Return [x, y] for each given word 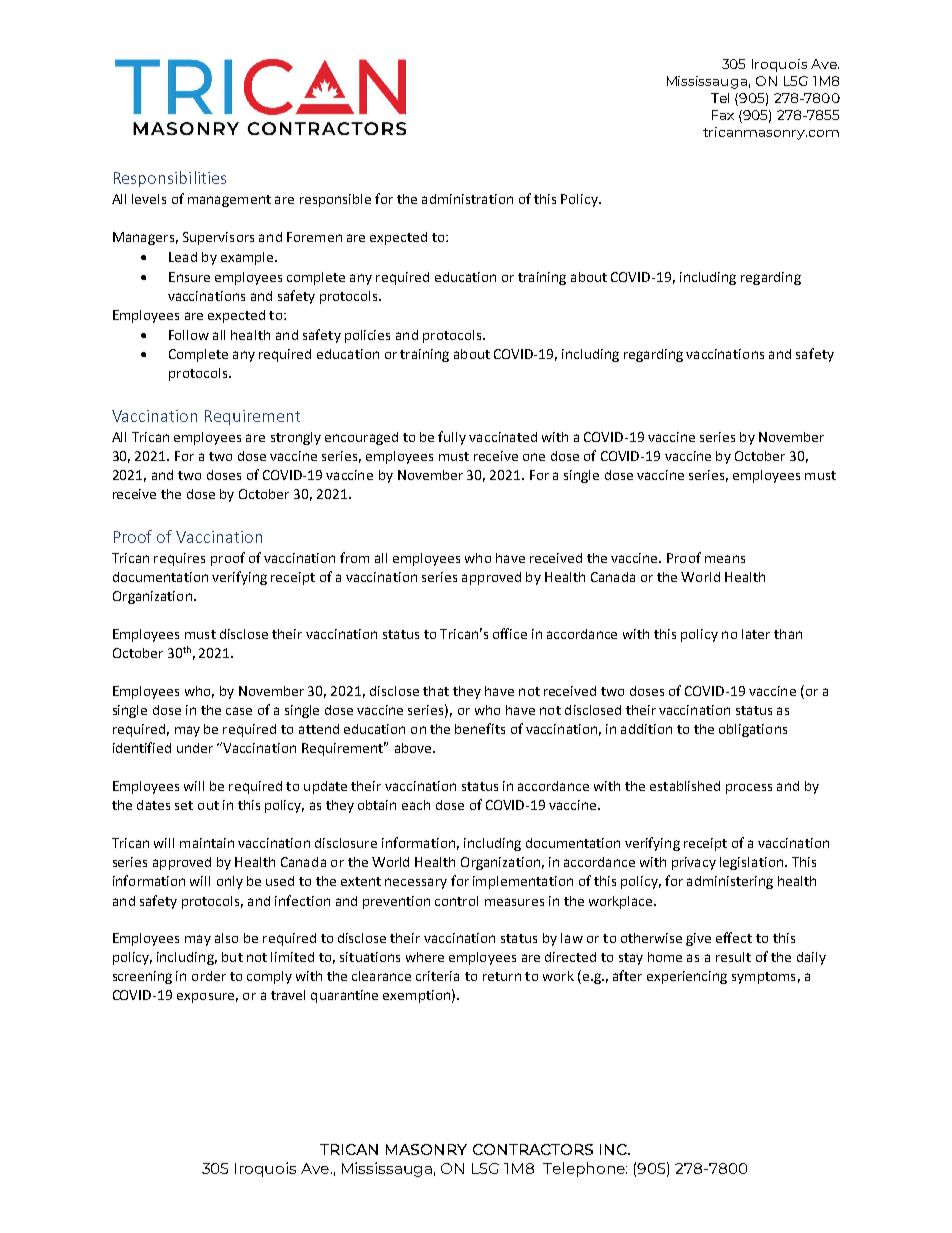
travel [288, 995]
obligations [753, 730]
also [226, 938]
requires [179, 559]
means [725, 559]
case [239, 711]
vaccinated [503, 437]
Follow [189, 335]
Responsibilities [170, 179]
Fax [723, 115]
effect [734, 937]
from [354, 557]
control [456, 901]
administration [467, 199]
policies [367, 336]
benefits [480, 728]
